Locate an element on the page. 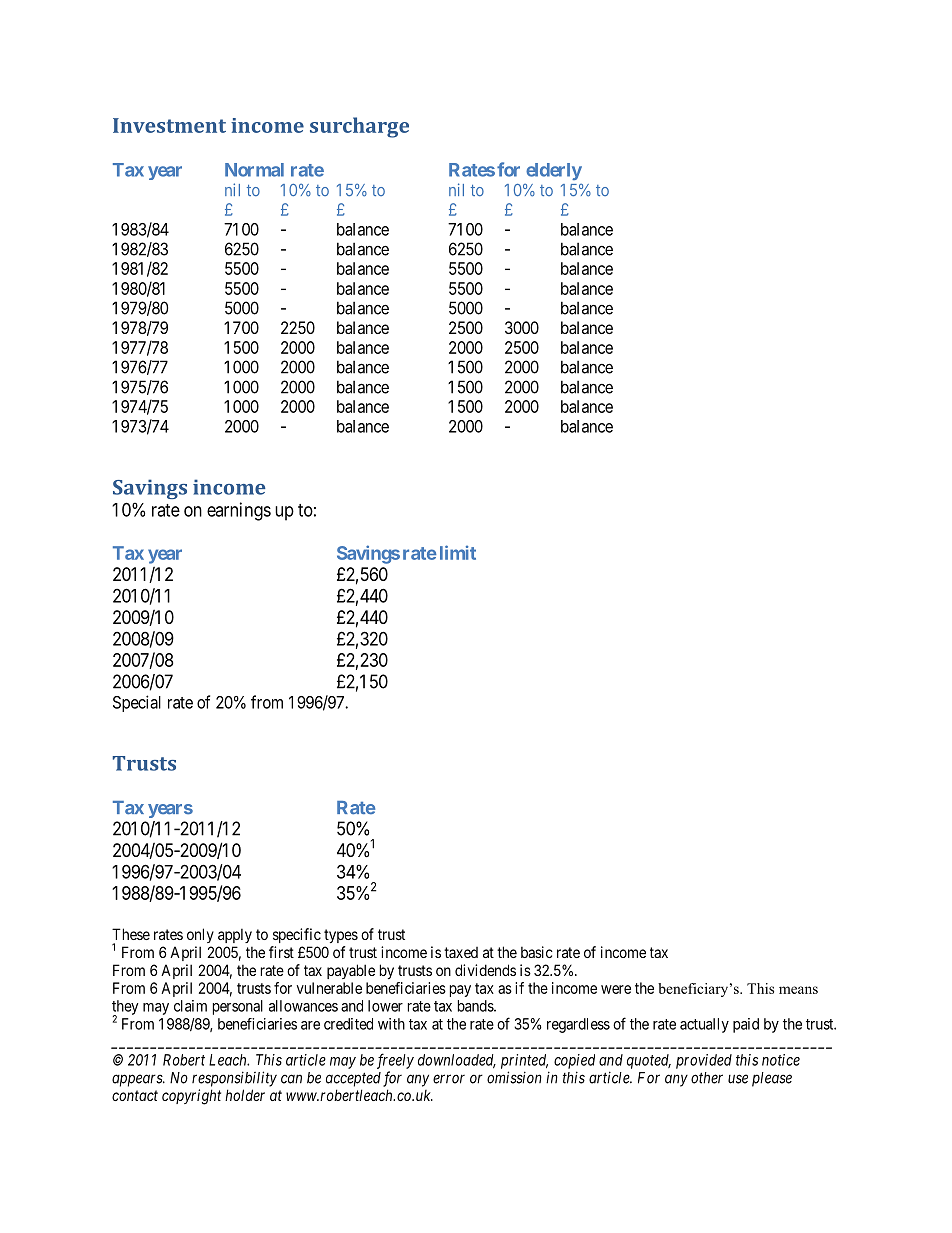 The height and width of the document is (1233, 952). only is located at coordinates (200, 935).
